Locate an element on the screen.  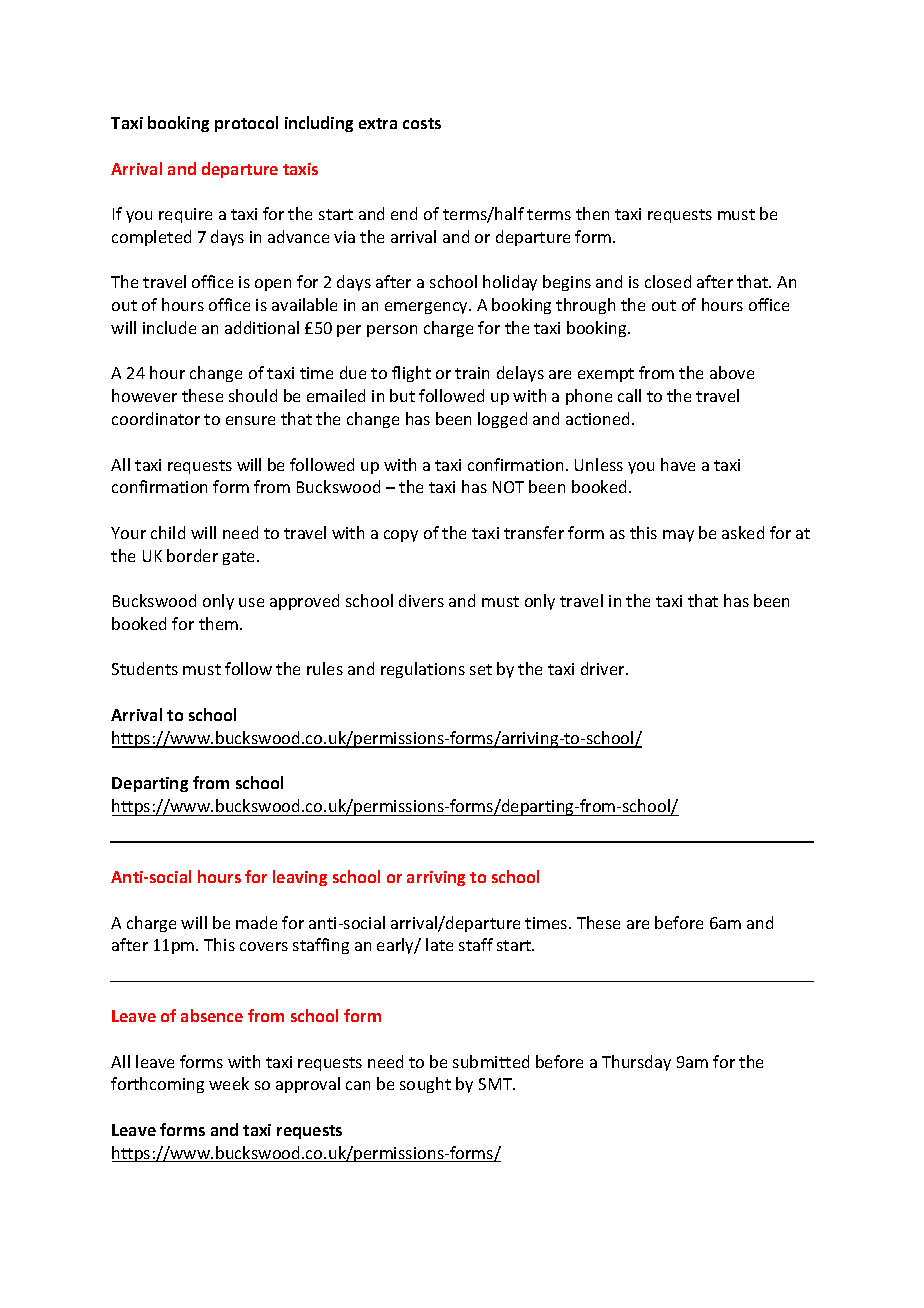
costs is located at coordinates (422, 123).
